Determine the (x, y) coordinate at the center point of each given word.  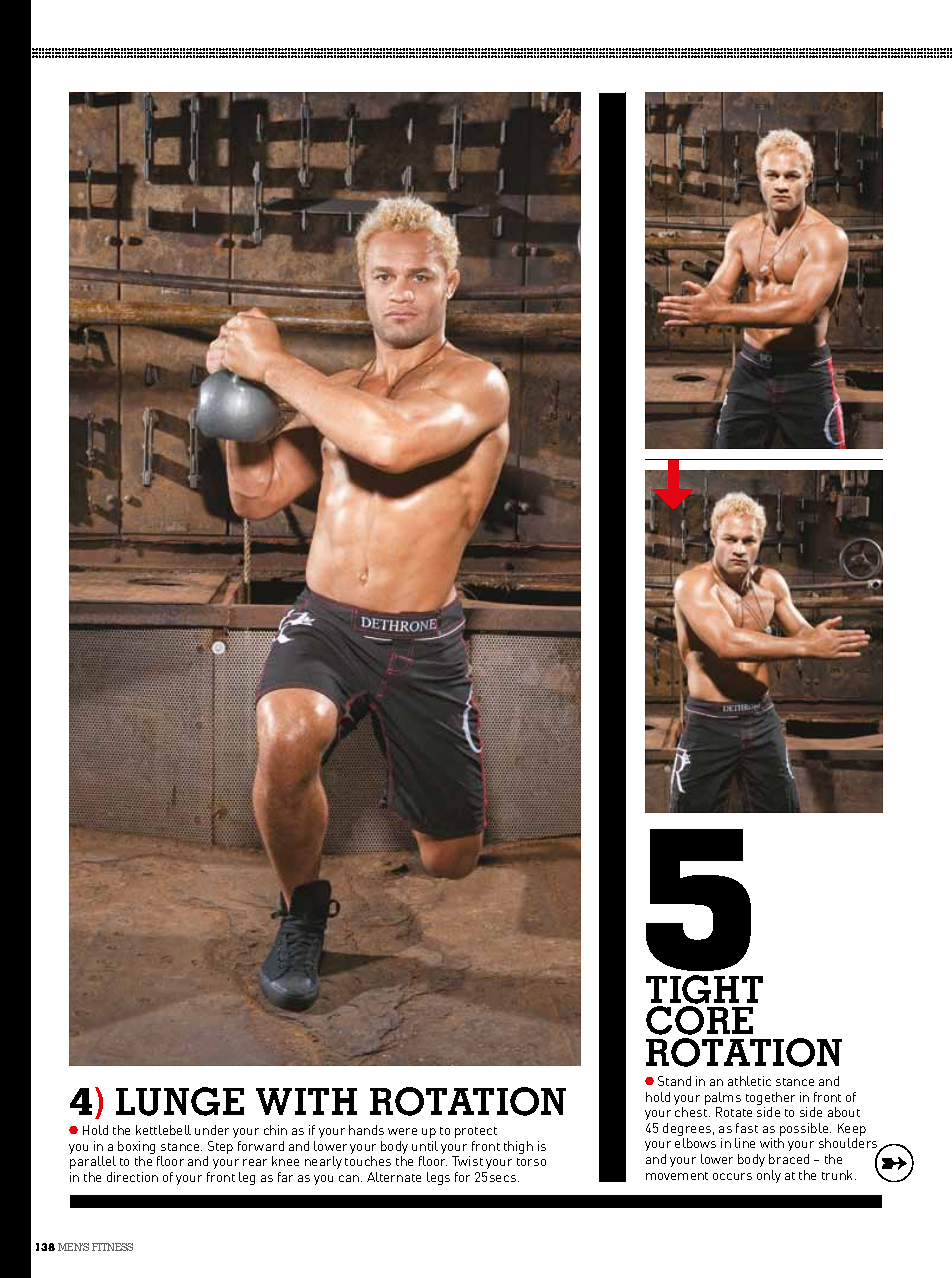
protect (476, 1132)
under (212, 1130)
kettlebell (163, 1130)
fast (747, 1128)
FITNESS (112, 1247)
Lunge (180, 1101)
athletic (749, 1081)
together (770, 1100)
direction (132, 1177)
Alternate (394, 1177)
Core (699, 1020)
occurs (732, 1176)
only (769, 1176)
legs (438, 1178)
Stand (674, 1081)
